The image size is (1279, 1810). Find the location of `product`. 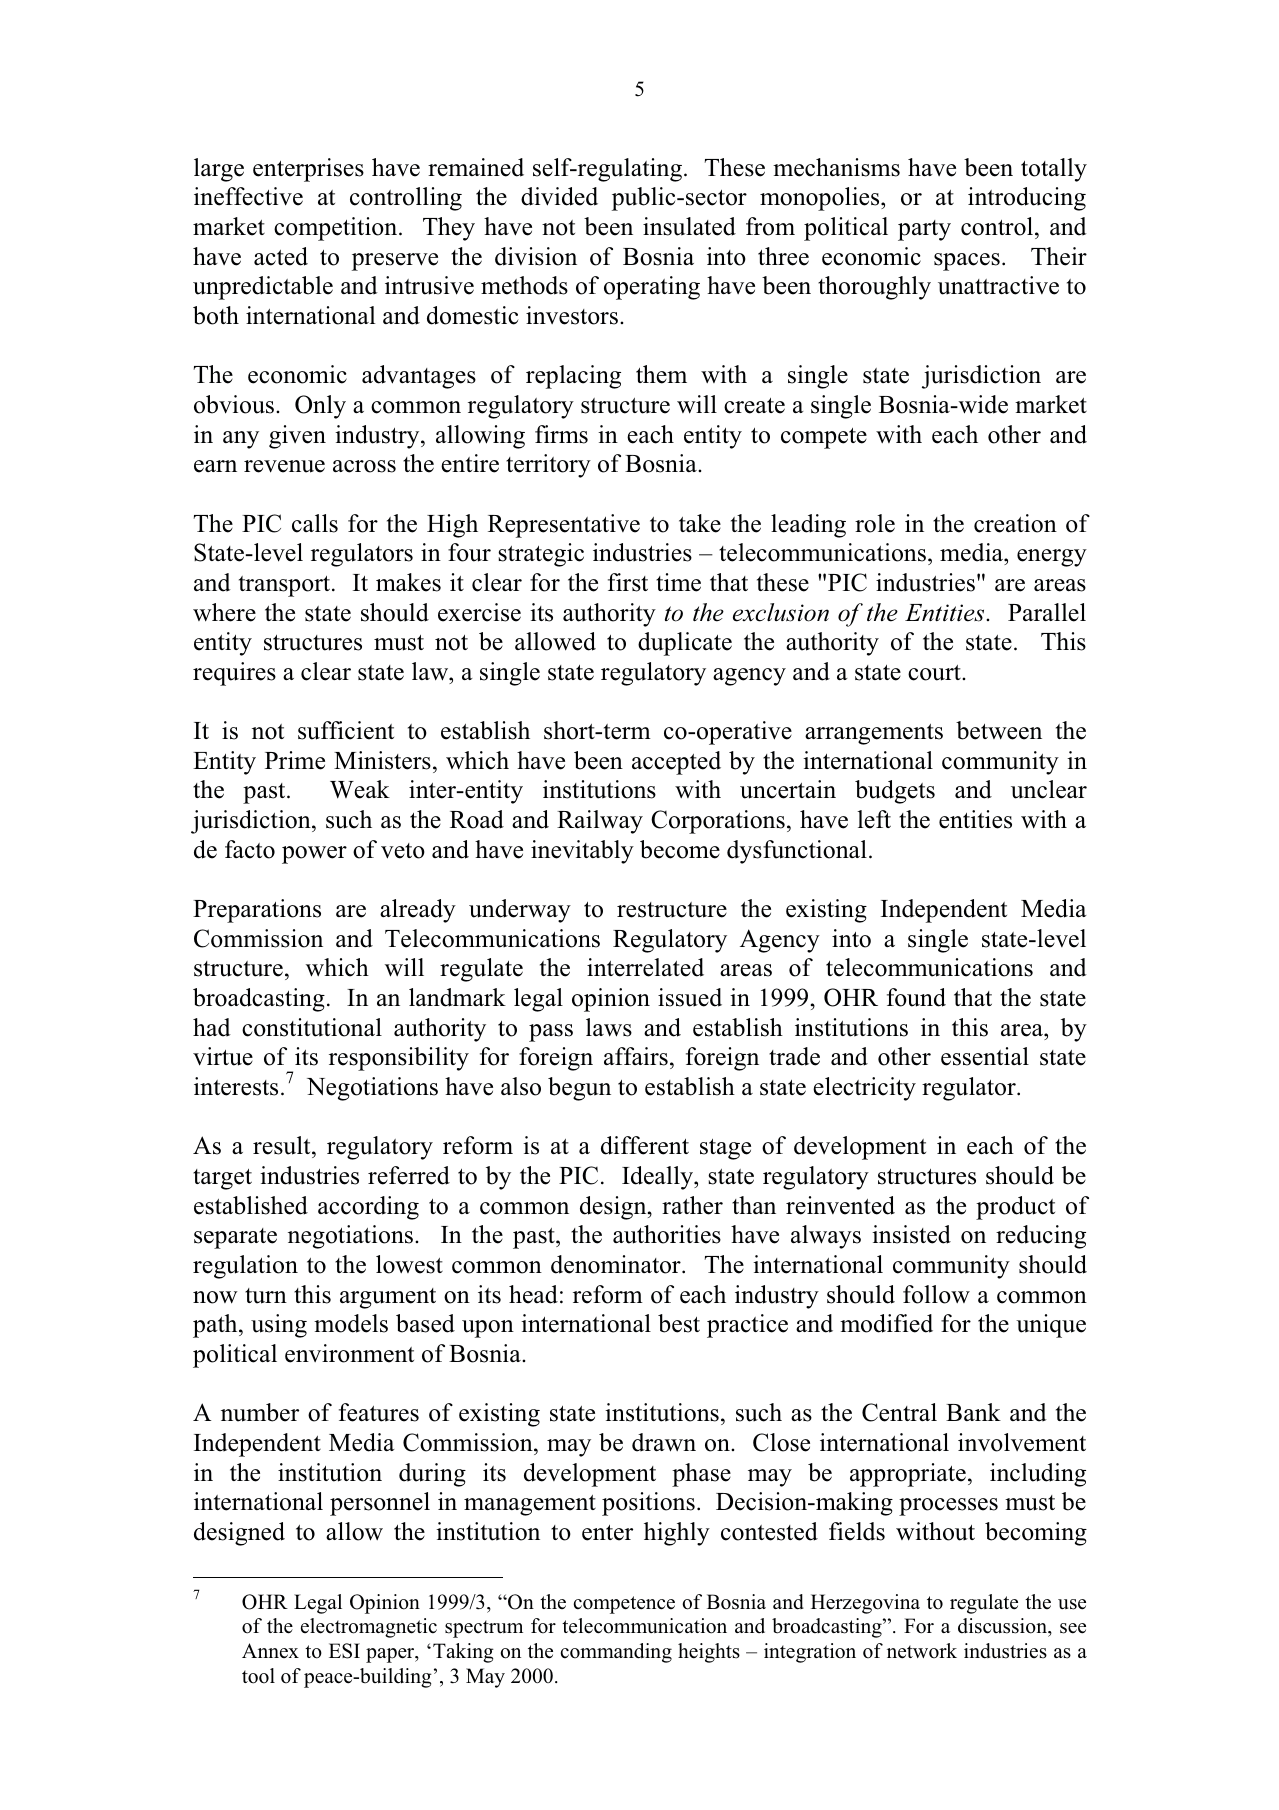

product is located at coordinates (1015, 1208).
